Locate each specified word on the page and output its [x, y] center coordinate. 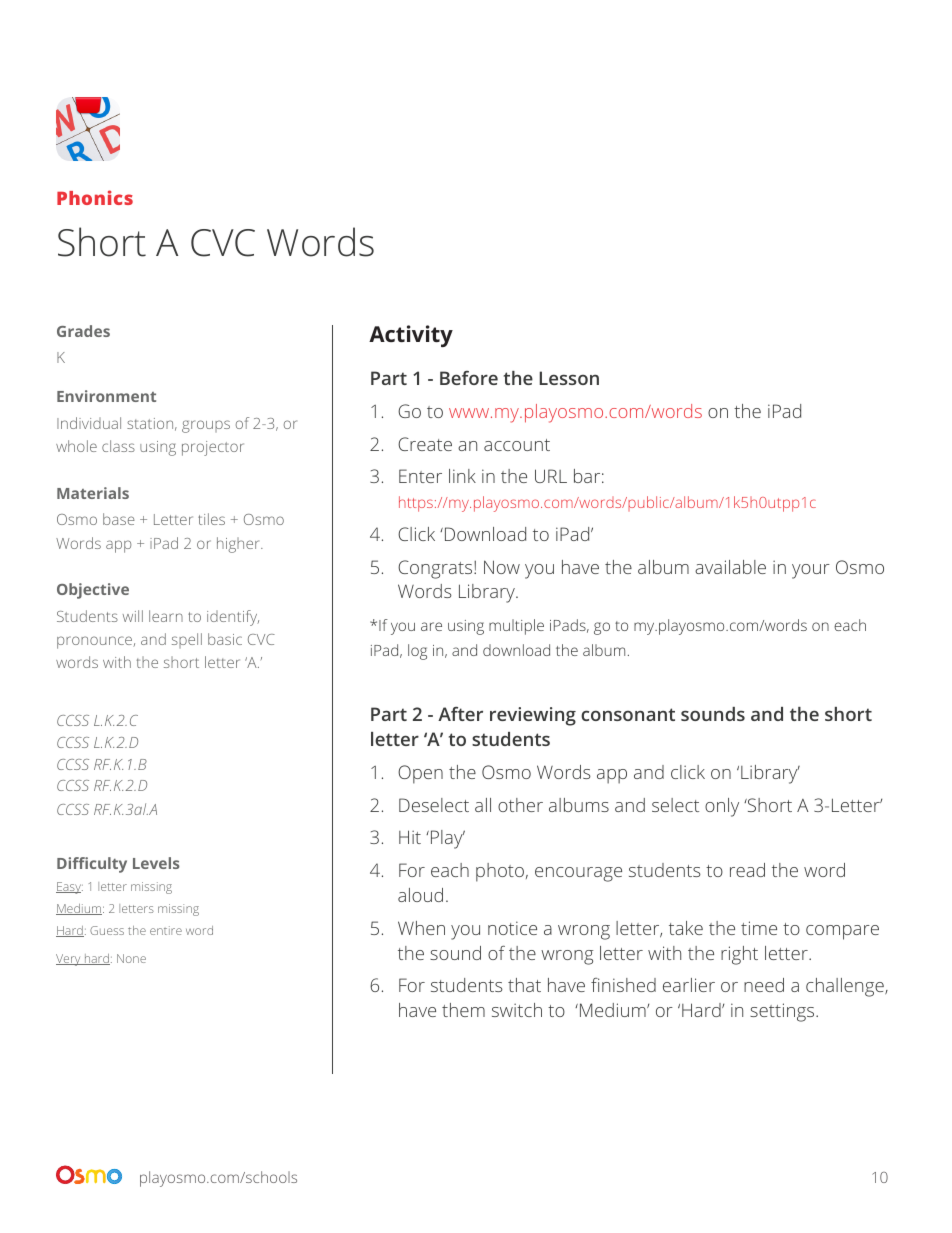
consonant [628, 714]
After [460, 713]
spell [187, 640]
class [118, 446]
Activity [411, 336]
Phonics [95, 197]
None [131, 958]
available [730, 567]
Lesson [569, 378]
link [462, 476]
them [463, 1010]
